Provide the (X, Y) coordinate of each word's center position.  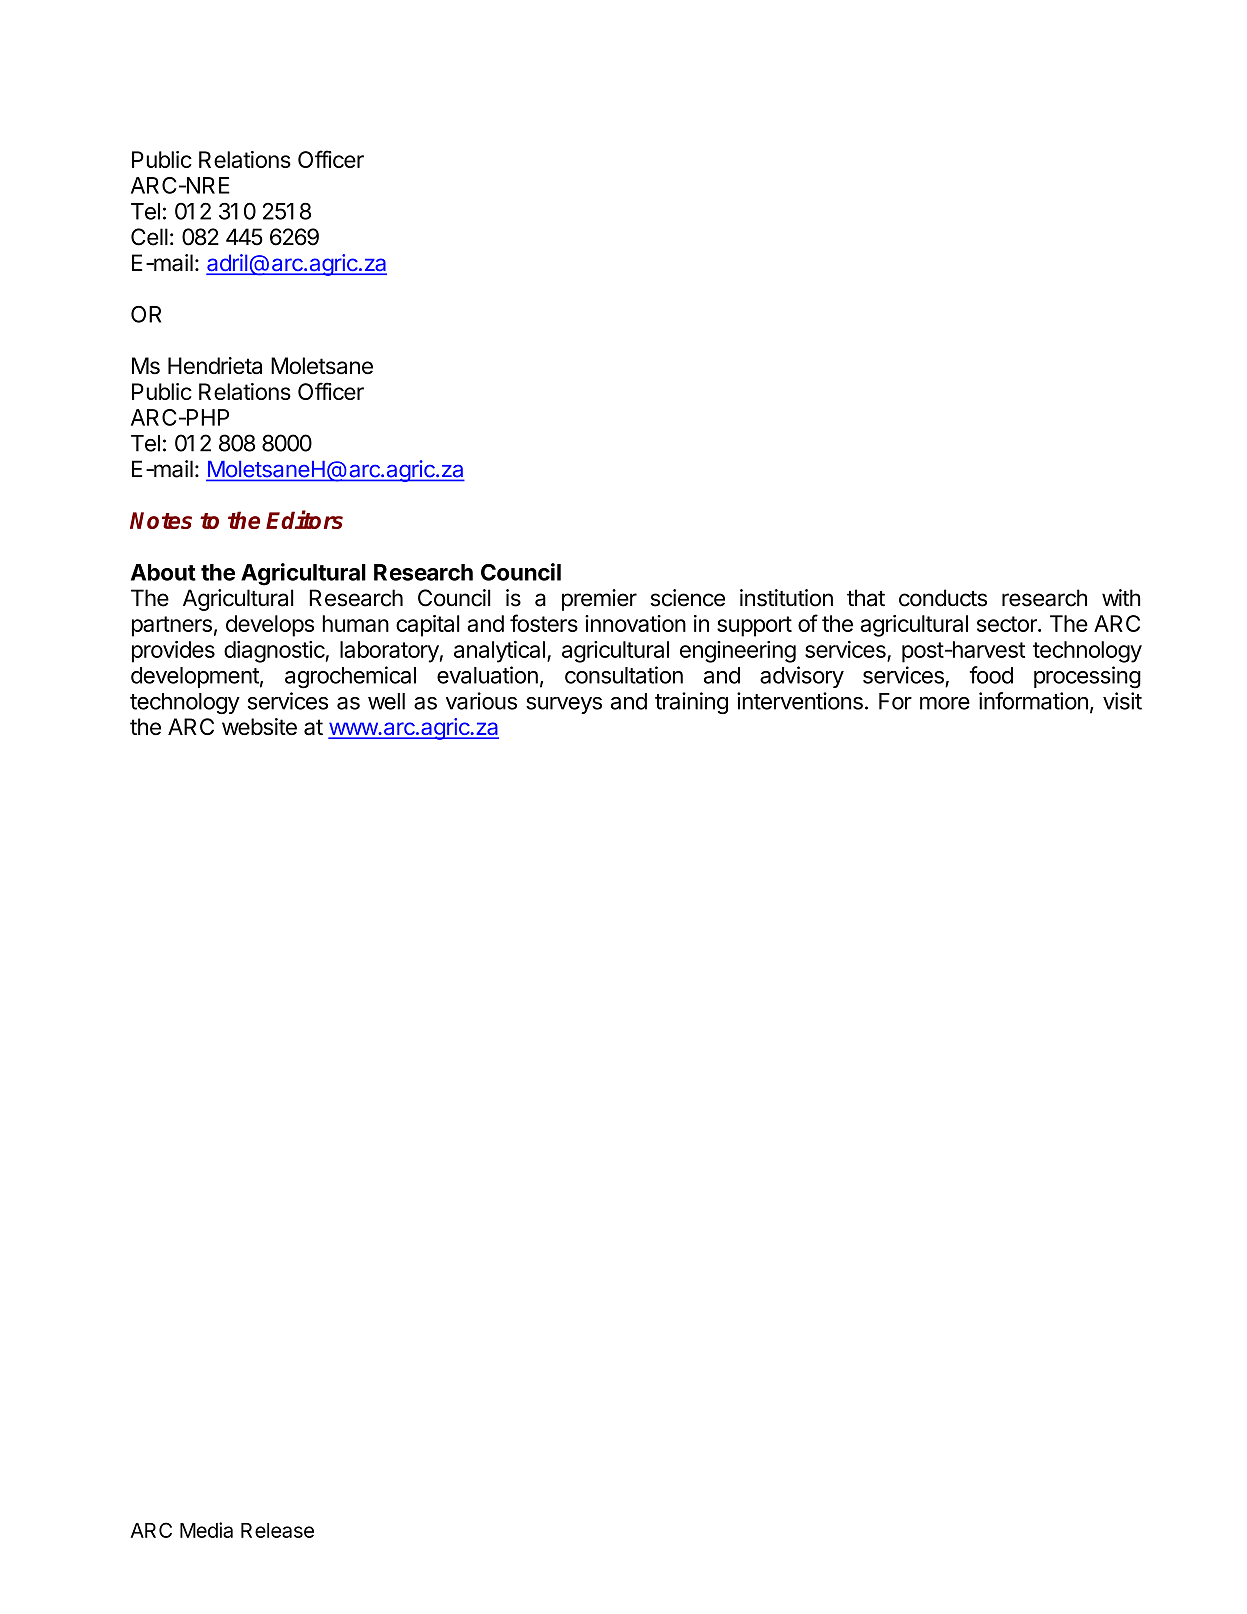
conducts (943, 598)
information (1033, 701)
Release (277, 1530)
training (691, 703)
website (259, 726)
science (687, 598)
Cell (149, 237)
